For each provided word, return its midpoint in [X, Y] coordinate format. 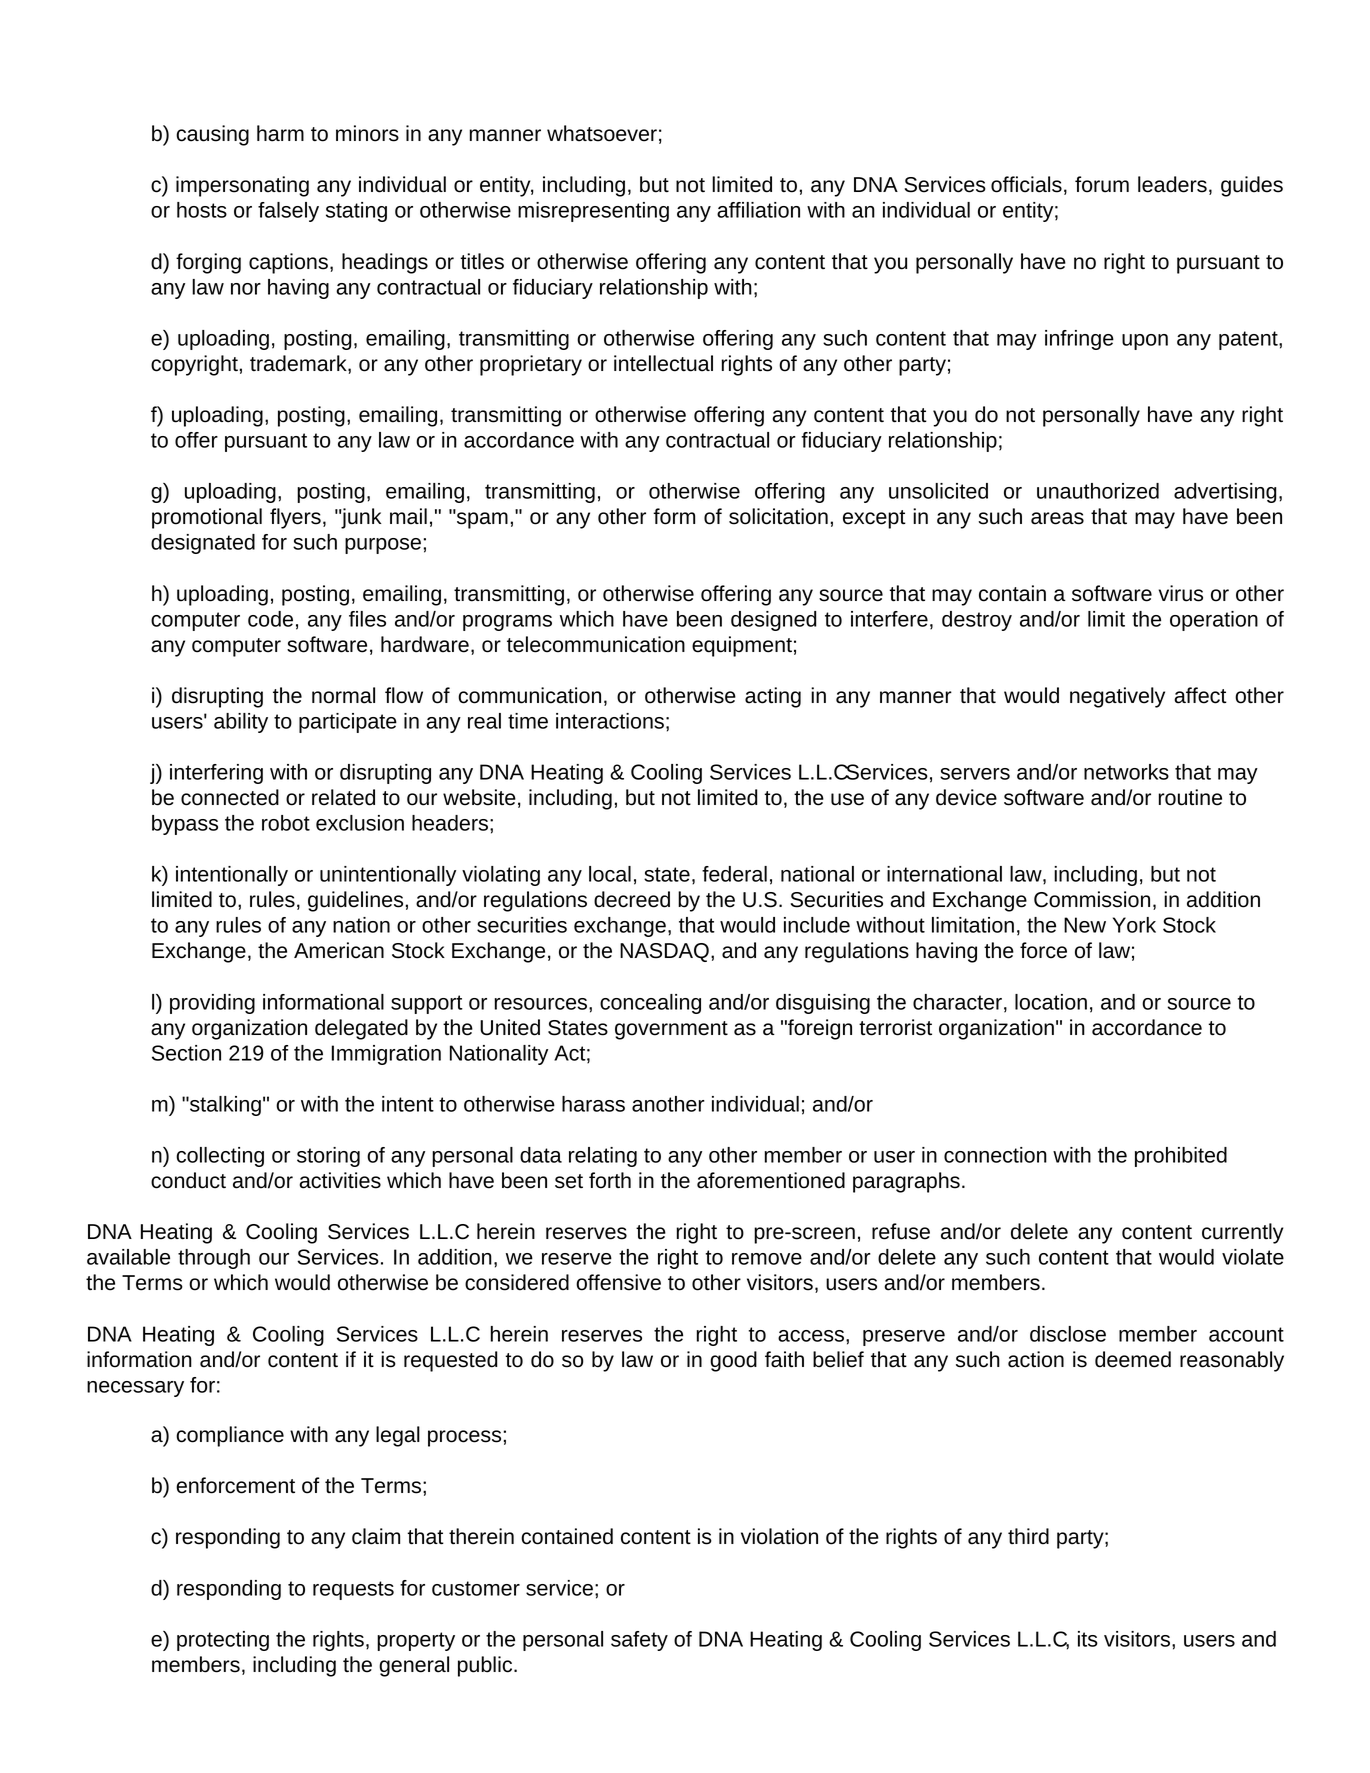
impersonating [242, 186]
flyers [295, 518]
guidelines [355, 901]
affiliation [758, 210]
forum [1102, 184]
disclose [1068, 1334]
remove [767, 1259]
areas [1057, 518]
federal [734, 874]
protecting [223, 1641]
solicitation [778, 516]
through [214, 1259]
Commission [1092, 899]
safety [639, 1641]
